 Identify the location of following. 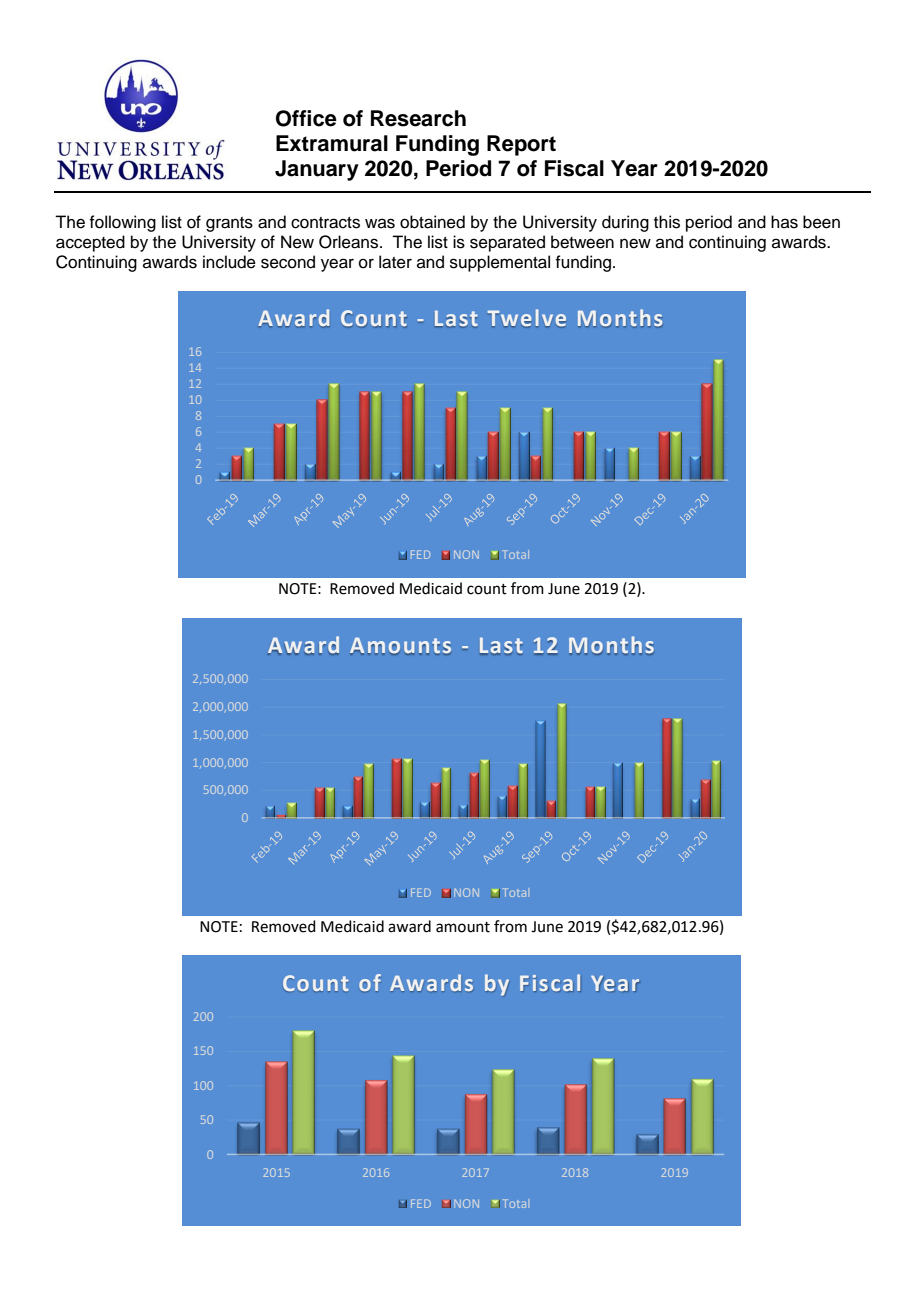
(122, 223).
